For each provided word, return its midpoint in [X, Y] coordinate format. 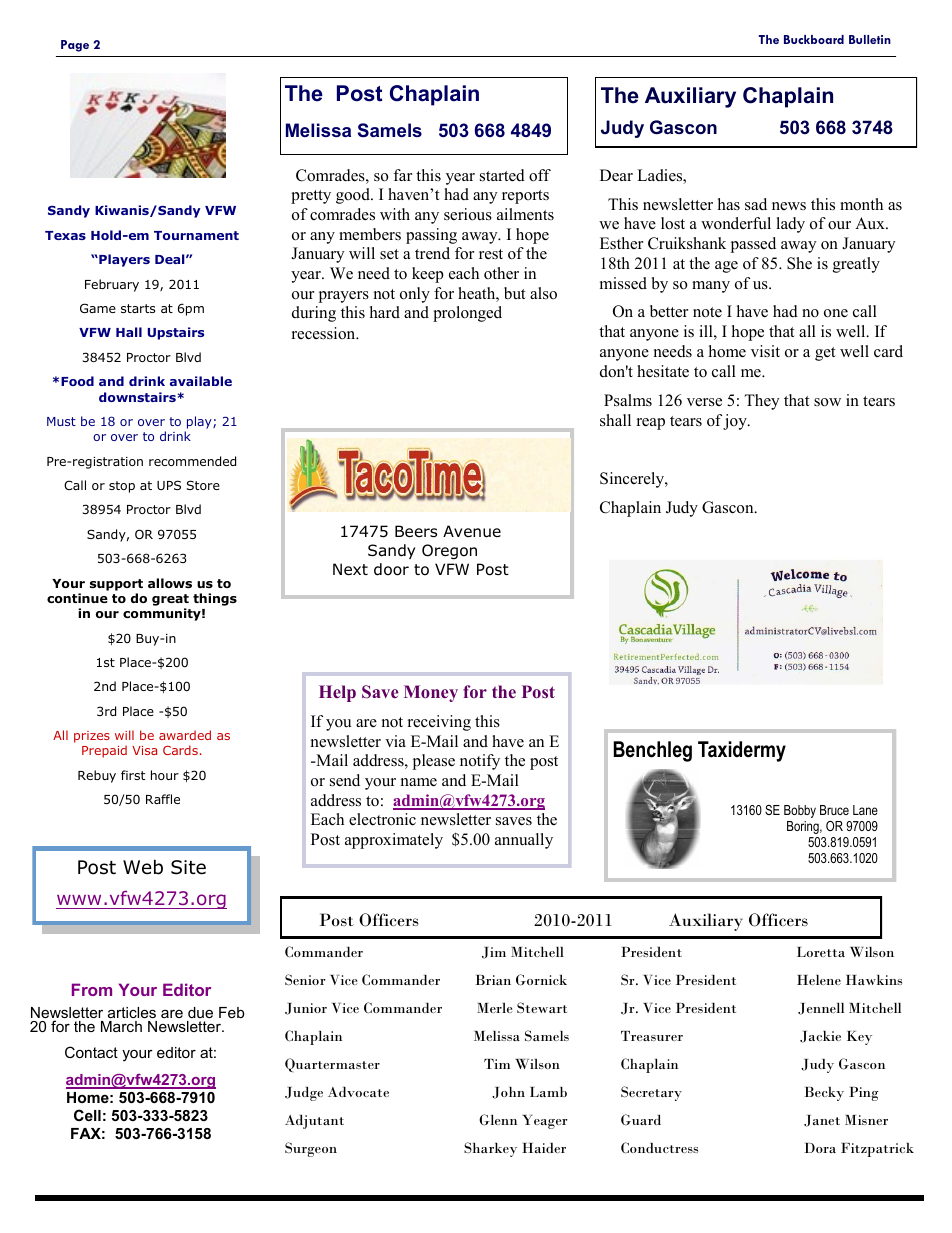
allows [170, 583]
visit [765, 351]
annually [524, 841]
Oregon [449, 551]
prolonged [467, 314]
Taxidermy [742, 751]
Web [143, 867]
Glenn [498, 1120]
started [502, 175]
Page [75, 46]
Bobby [800, 811]
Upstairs [176, 333]
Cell [87, 1115]
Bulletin [870, 39]
